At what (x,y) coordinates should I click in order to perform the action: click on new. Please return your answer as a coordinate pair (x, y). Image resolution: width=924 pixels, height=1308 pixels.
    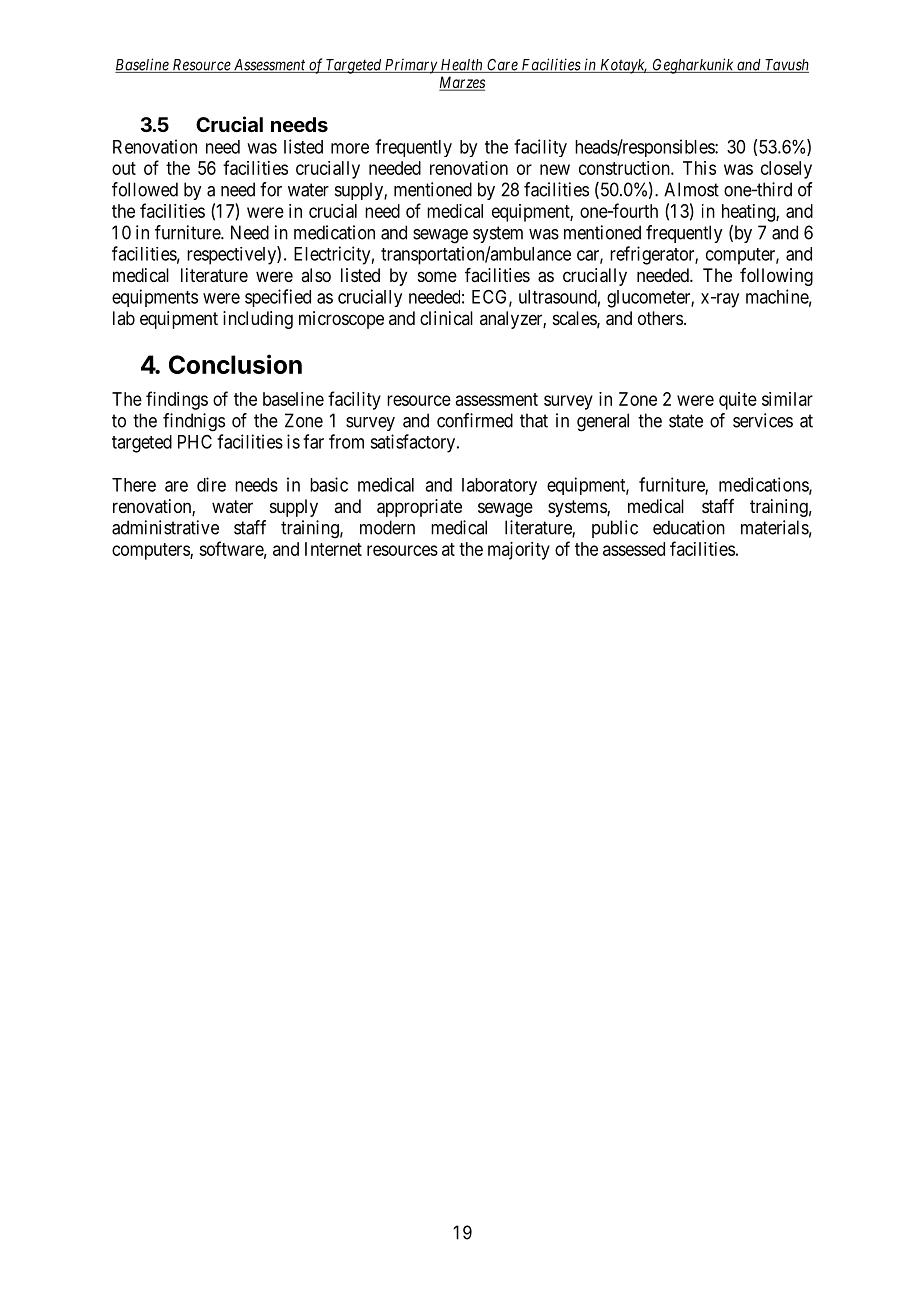
    Looking at the image, I should click on (555, 169).
